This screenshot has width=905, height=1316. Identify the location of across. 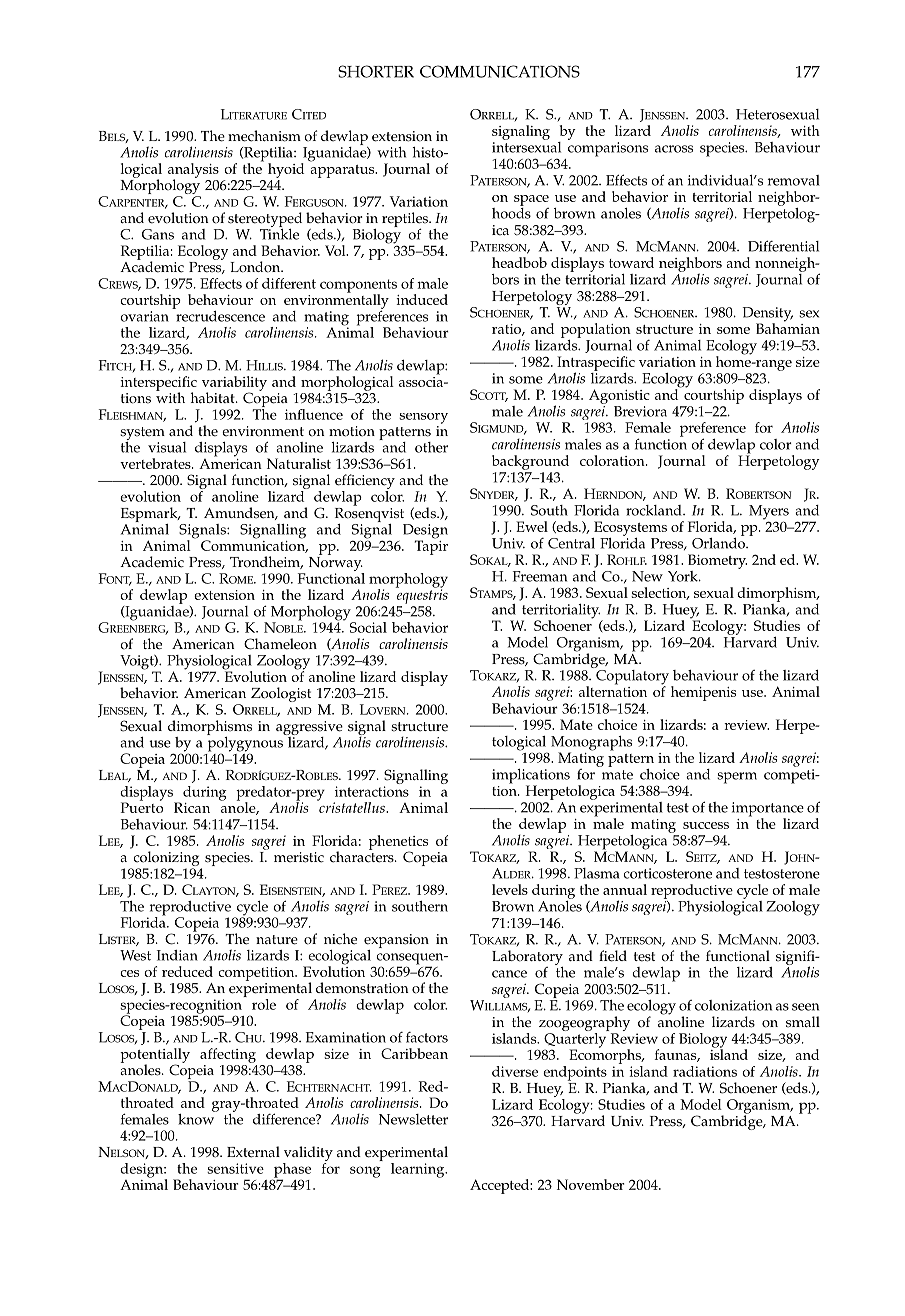
(674, 149).
